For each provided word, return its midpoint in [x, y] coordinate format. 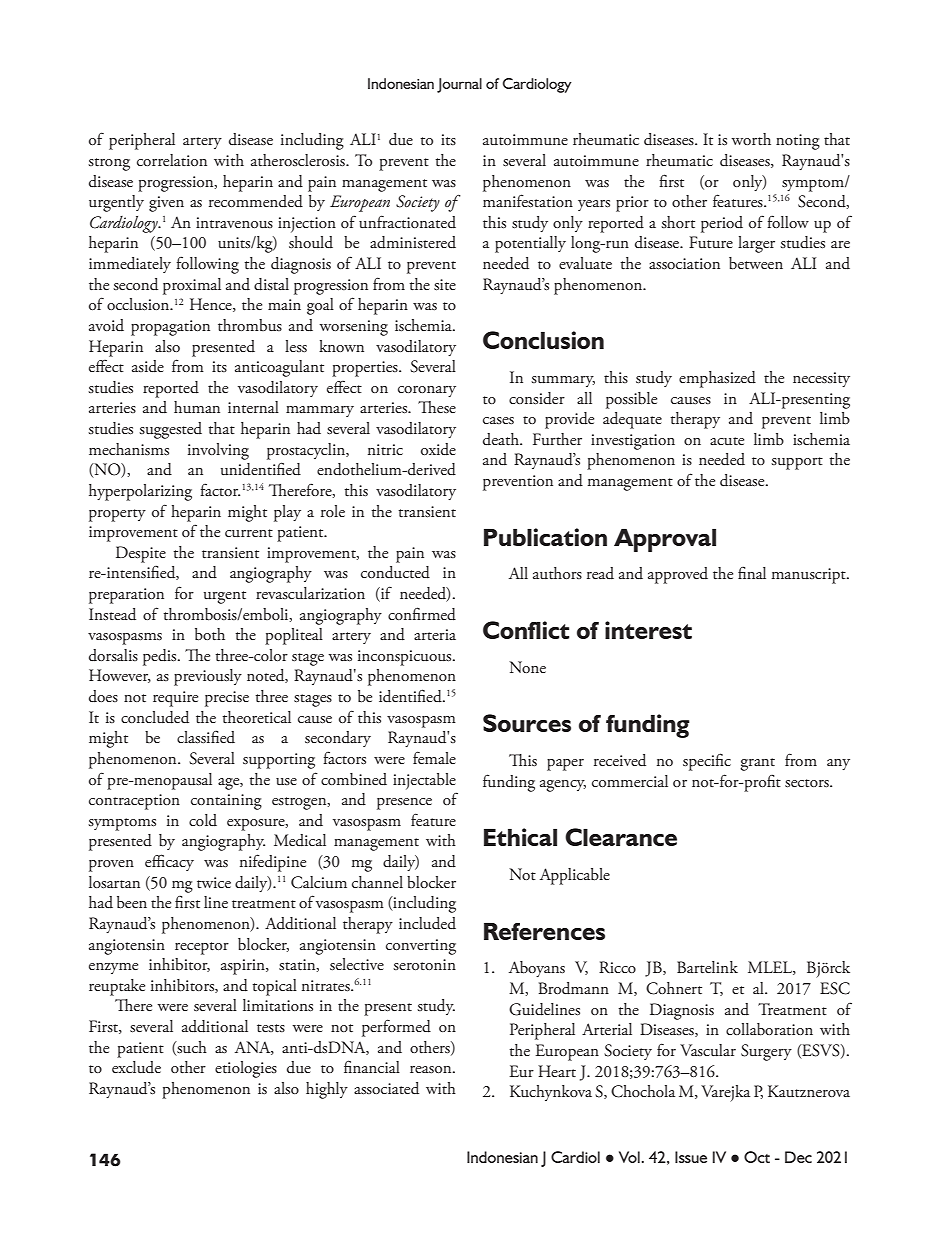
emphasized [717, 379]
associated [386, 1088]
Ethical [520, 837]
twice [214, 883]
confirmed [422, 614]
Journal [459, 85]
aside [148, 366]
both [210, 634]
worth [751, 139]
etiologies [246, 1069]
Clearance [621, 837]
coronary [427, 391]
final [752, 572]
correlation [172, 160]
